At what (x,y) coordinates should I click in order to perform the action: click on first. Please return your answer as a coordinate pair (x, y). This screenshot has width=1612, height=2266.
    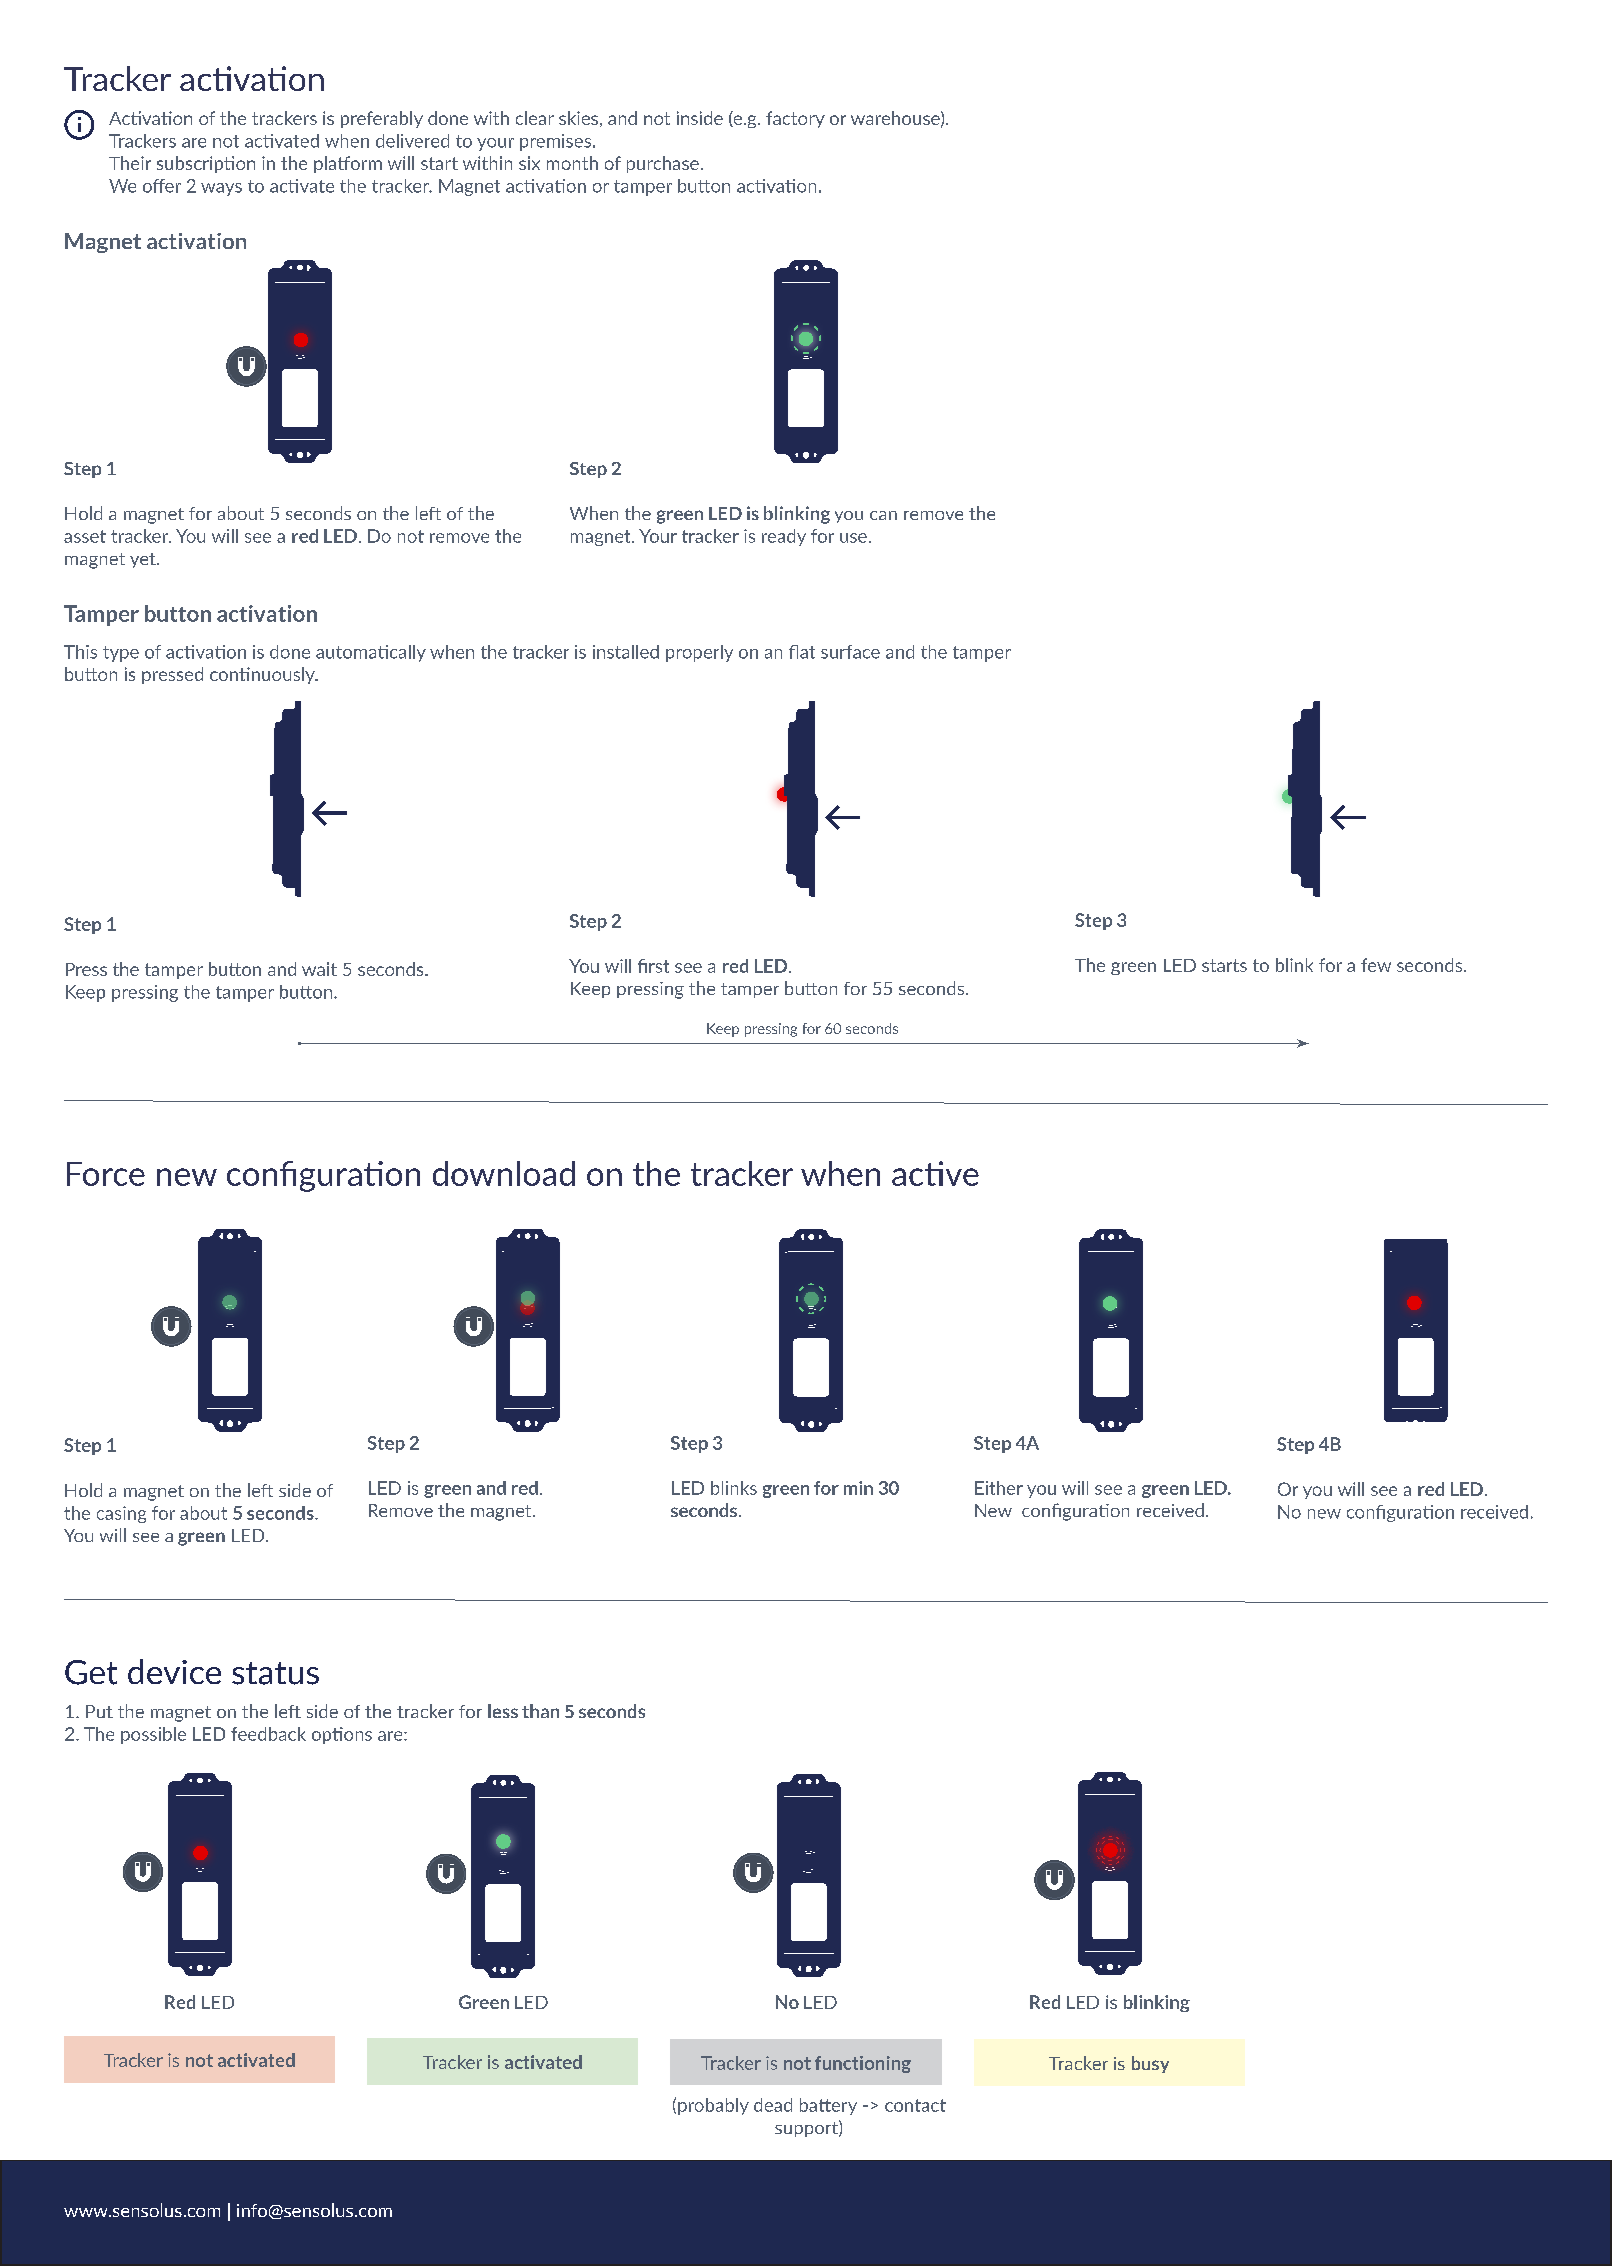
    Looking at the image, I should click on (653, 966).
